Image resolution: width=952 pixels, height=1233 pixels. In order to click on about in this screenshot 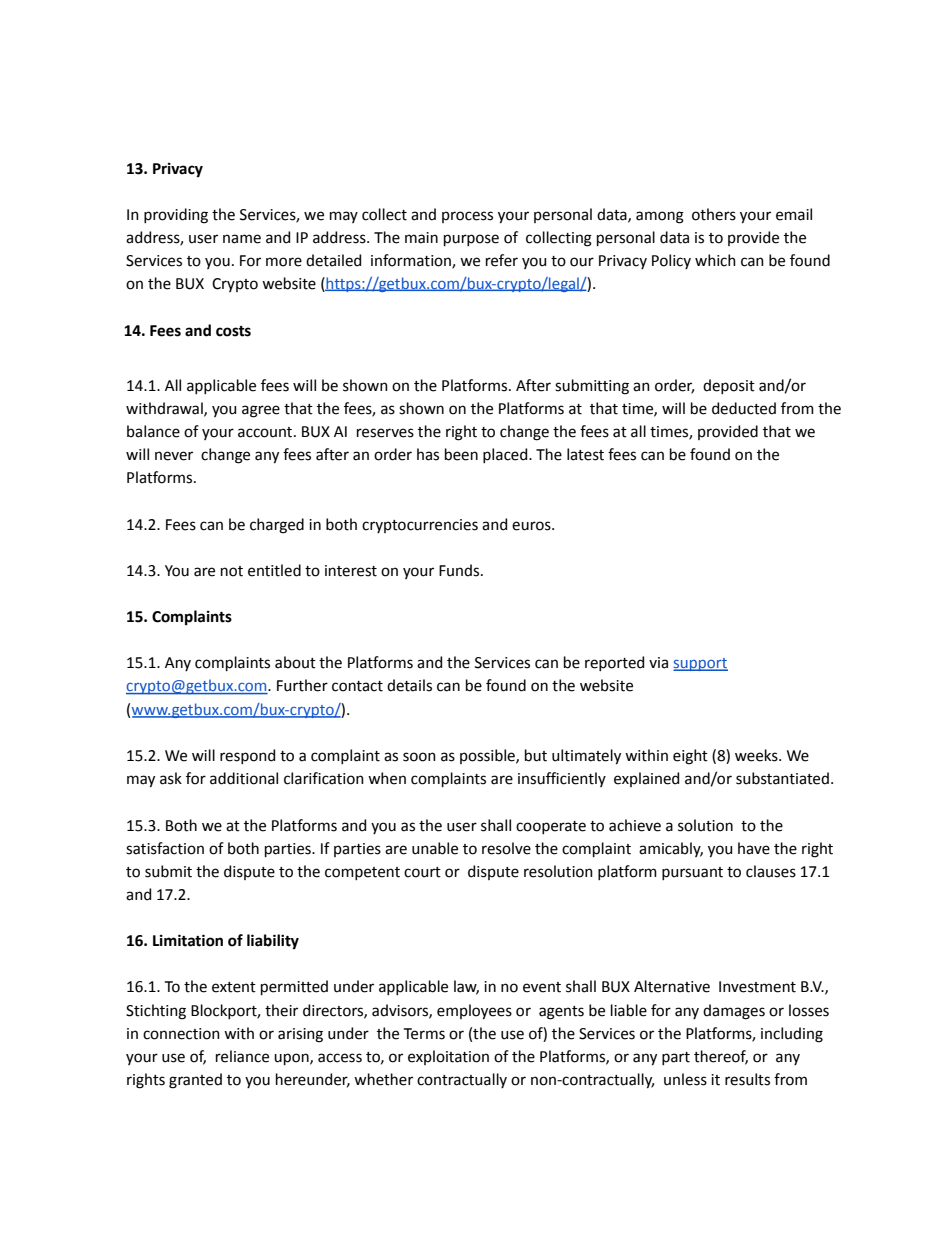, I will do `click(295, 662)`.
